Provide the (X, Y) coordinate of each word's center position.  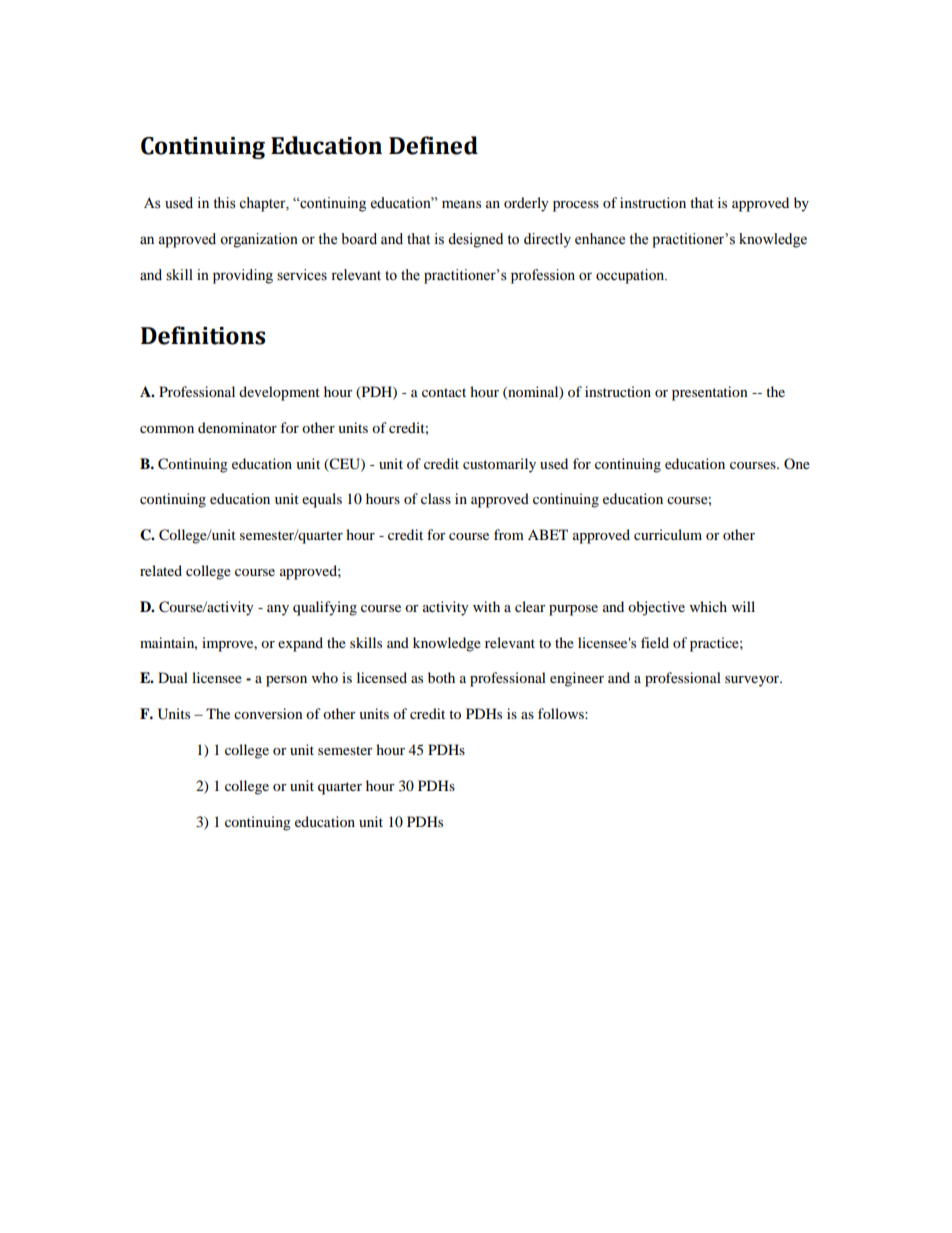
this (224, 203)
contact (444, 392)
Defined (433, 145)
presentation (710, 393)
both (441, 677)
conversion (268, 713)
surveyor (753, 681)
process (576, 206)
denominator (237, 427)
